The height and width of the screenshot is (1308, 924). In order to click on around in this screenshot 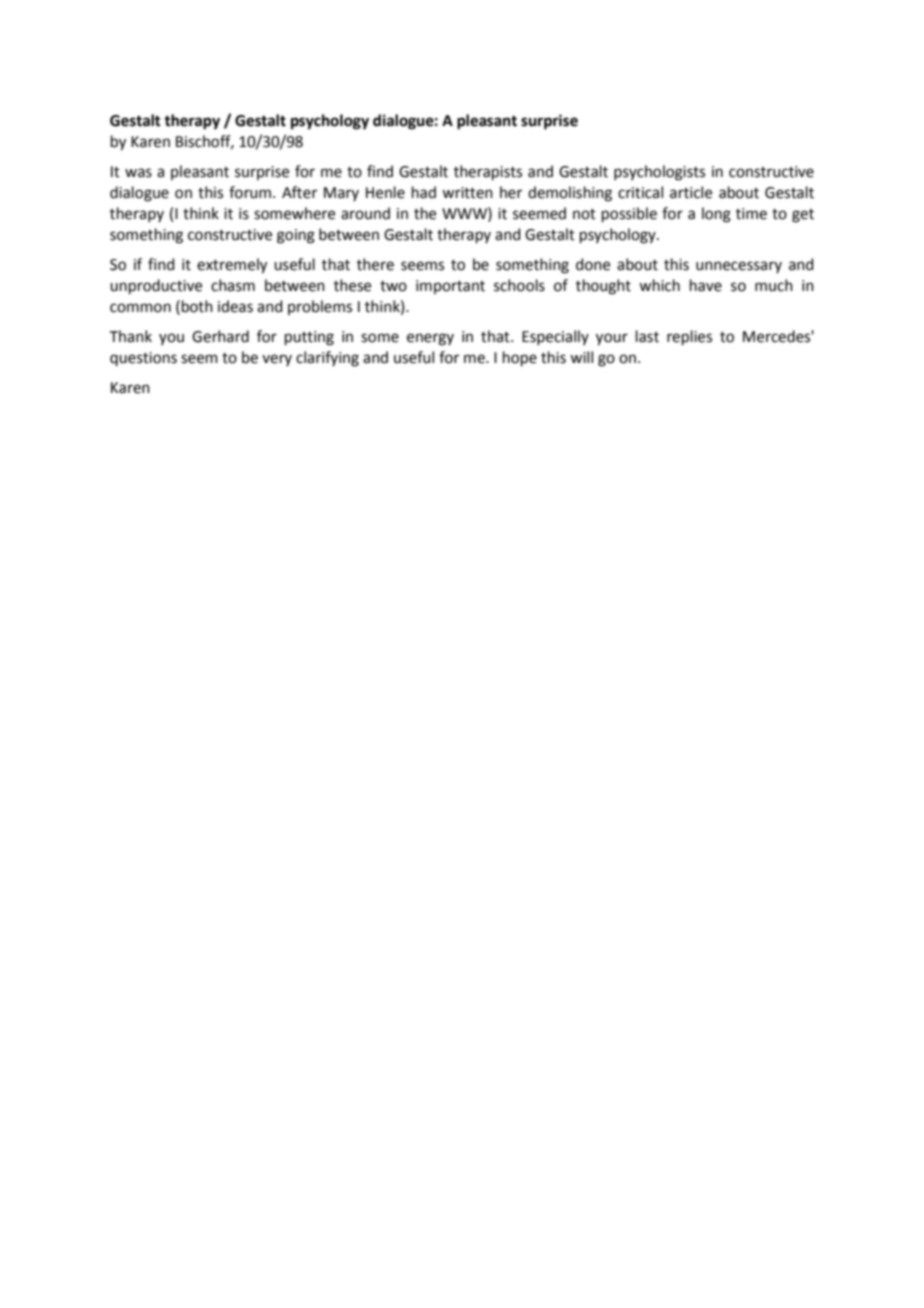, I will do `click(365, 213)`.
